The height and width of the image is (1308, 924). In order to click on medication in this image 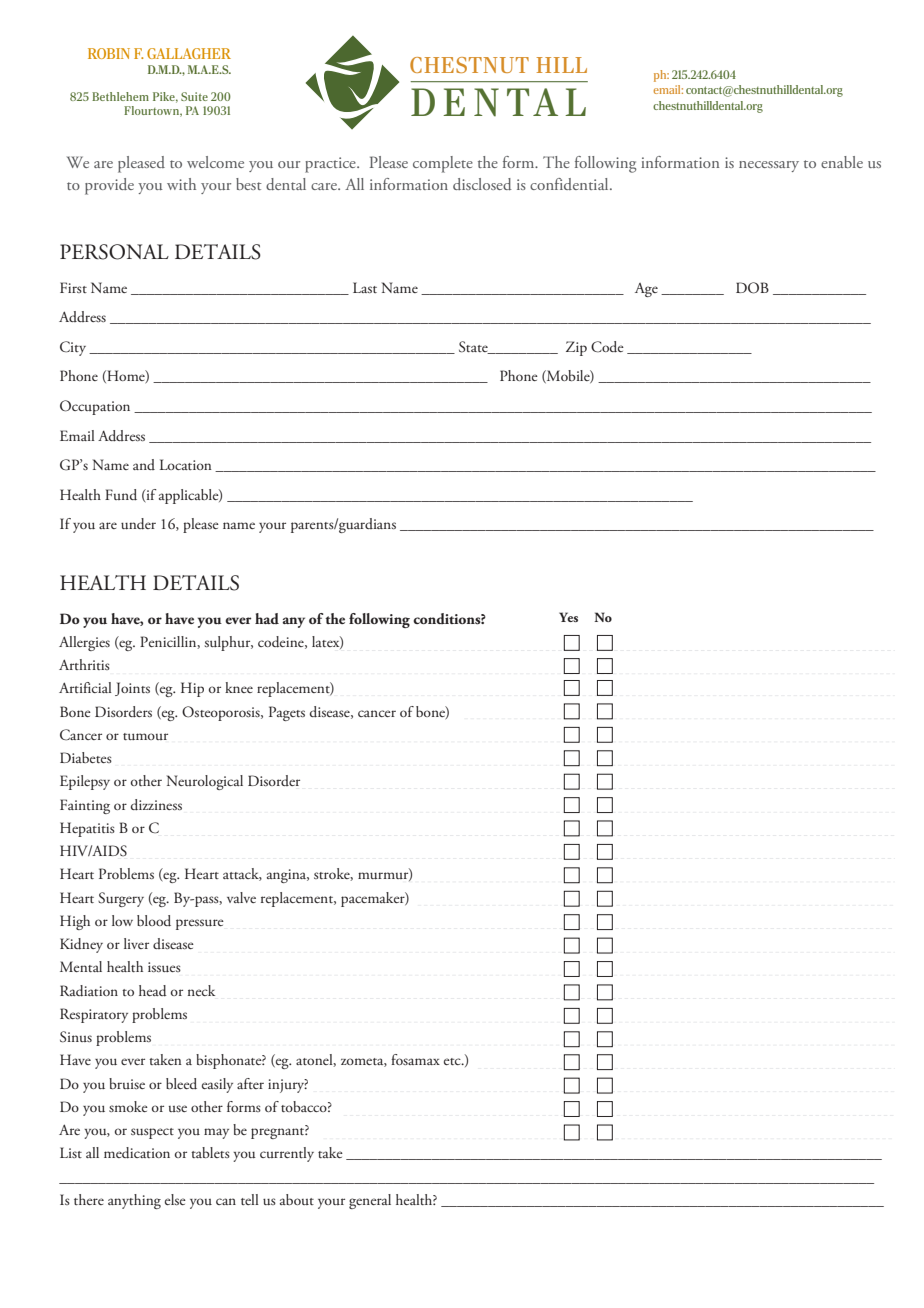, I will do `click(137, 1153)`.
